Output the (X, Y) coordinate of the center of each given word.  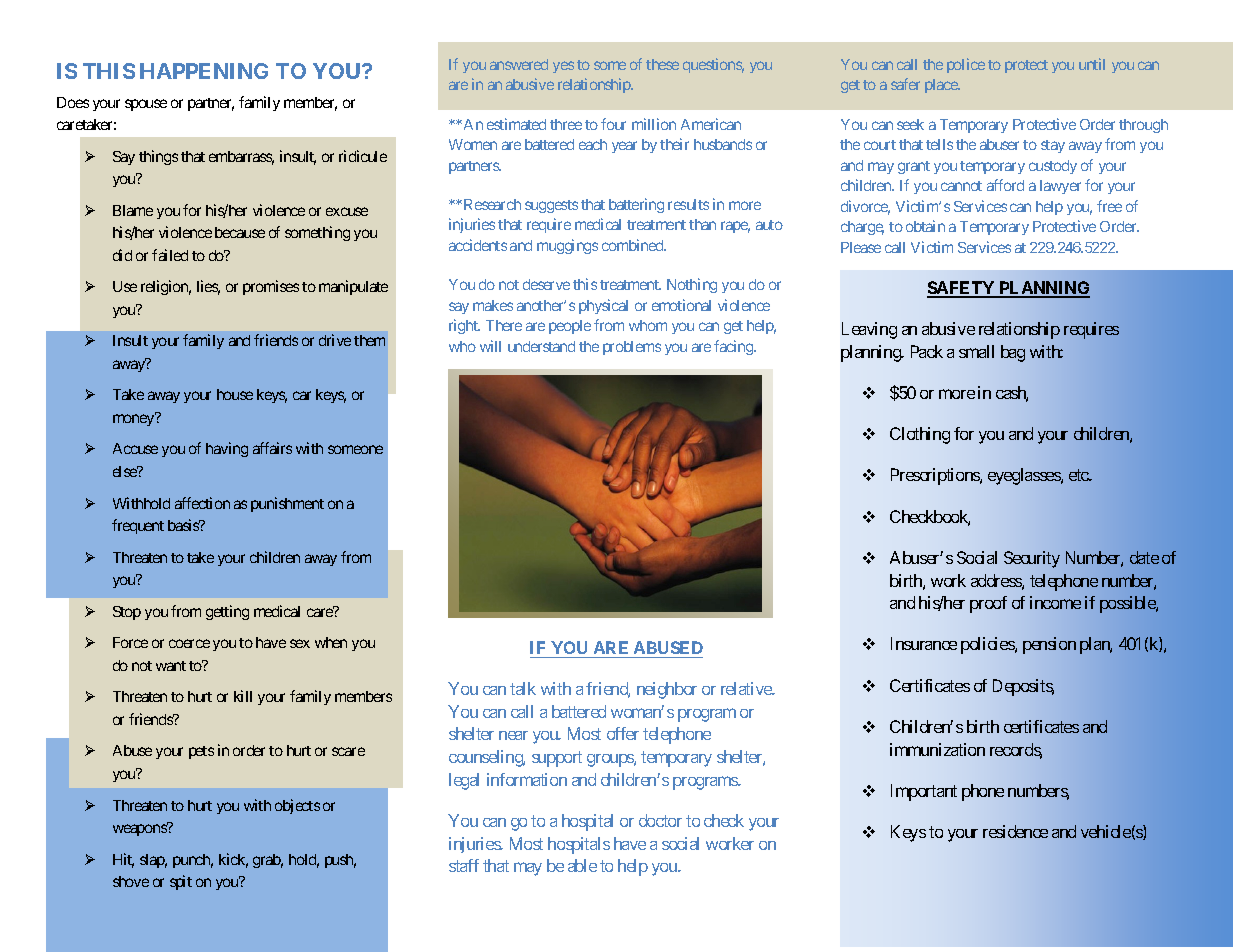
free (1109, 206)
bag (1013, 353)
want (171, 666)
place (942, 86)
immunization (937, 749)
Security (1032, 559)
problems (632, 348)
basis (184, 525)
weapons (140, 830)
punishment (287, 504)
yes (563, 67)
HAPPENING (204, 71)
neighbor (667, 690)
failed (170, 255)
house (235, 394)
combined (633, 245)
